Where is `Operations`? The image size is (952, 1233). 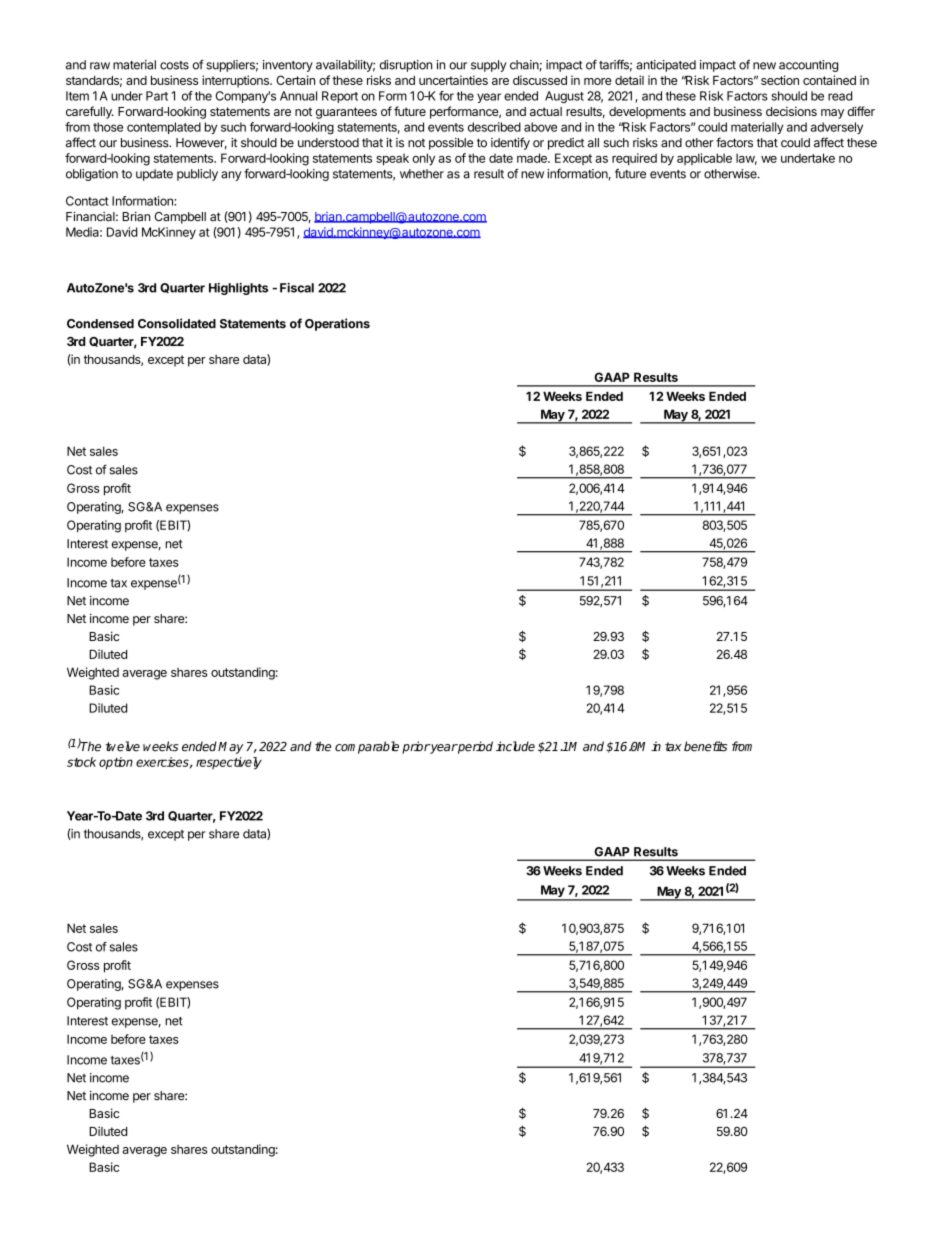 Operations is located at coordinates (337, 324).
